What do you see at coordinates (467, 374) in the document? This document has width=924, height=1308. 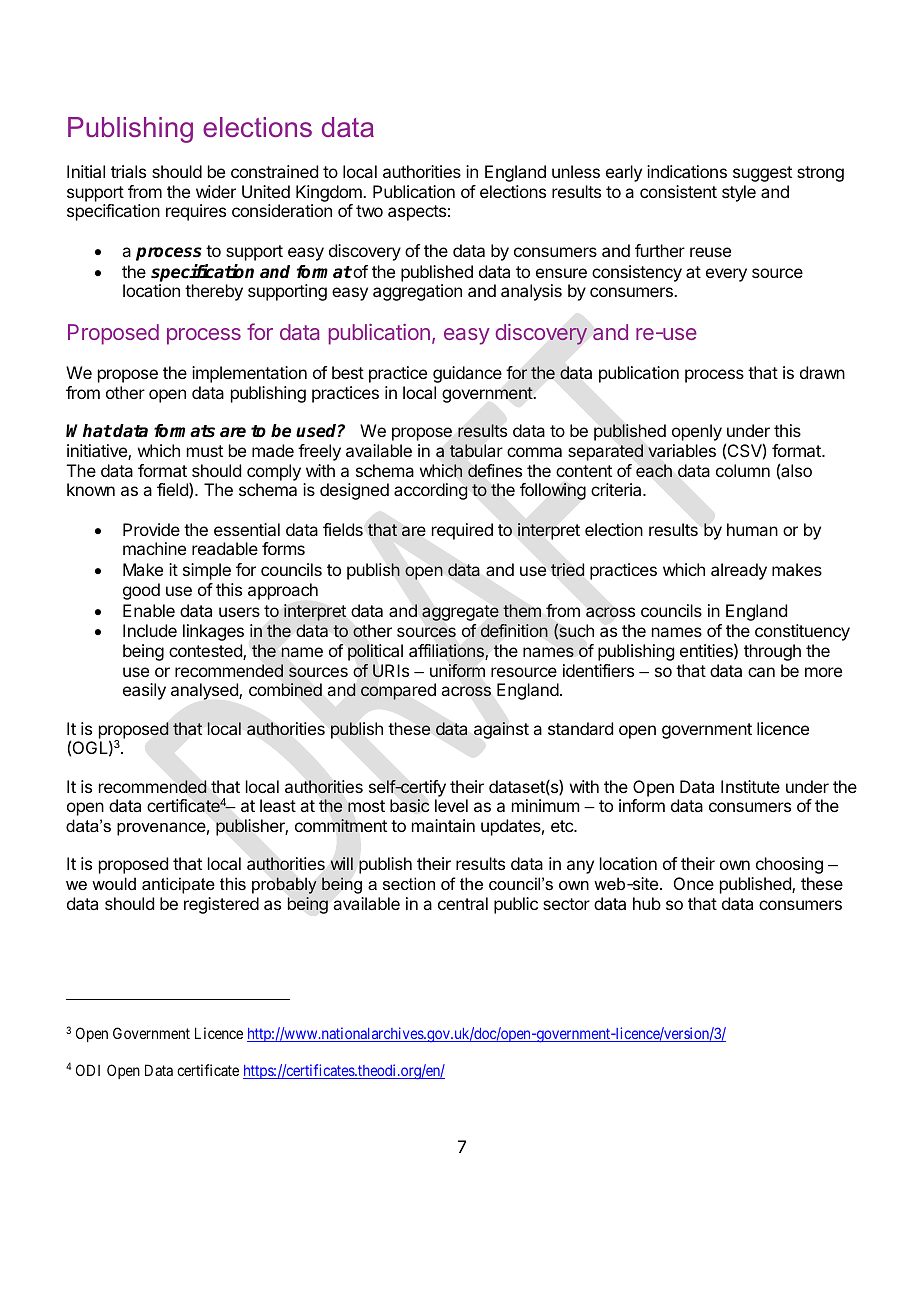 I see `guidance` at bounding box center [467, 374].
